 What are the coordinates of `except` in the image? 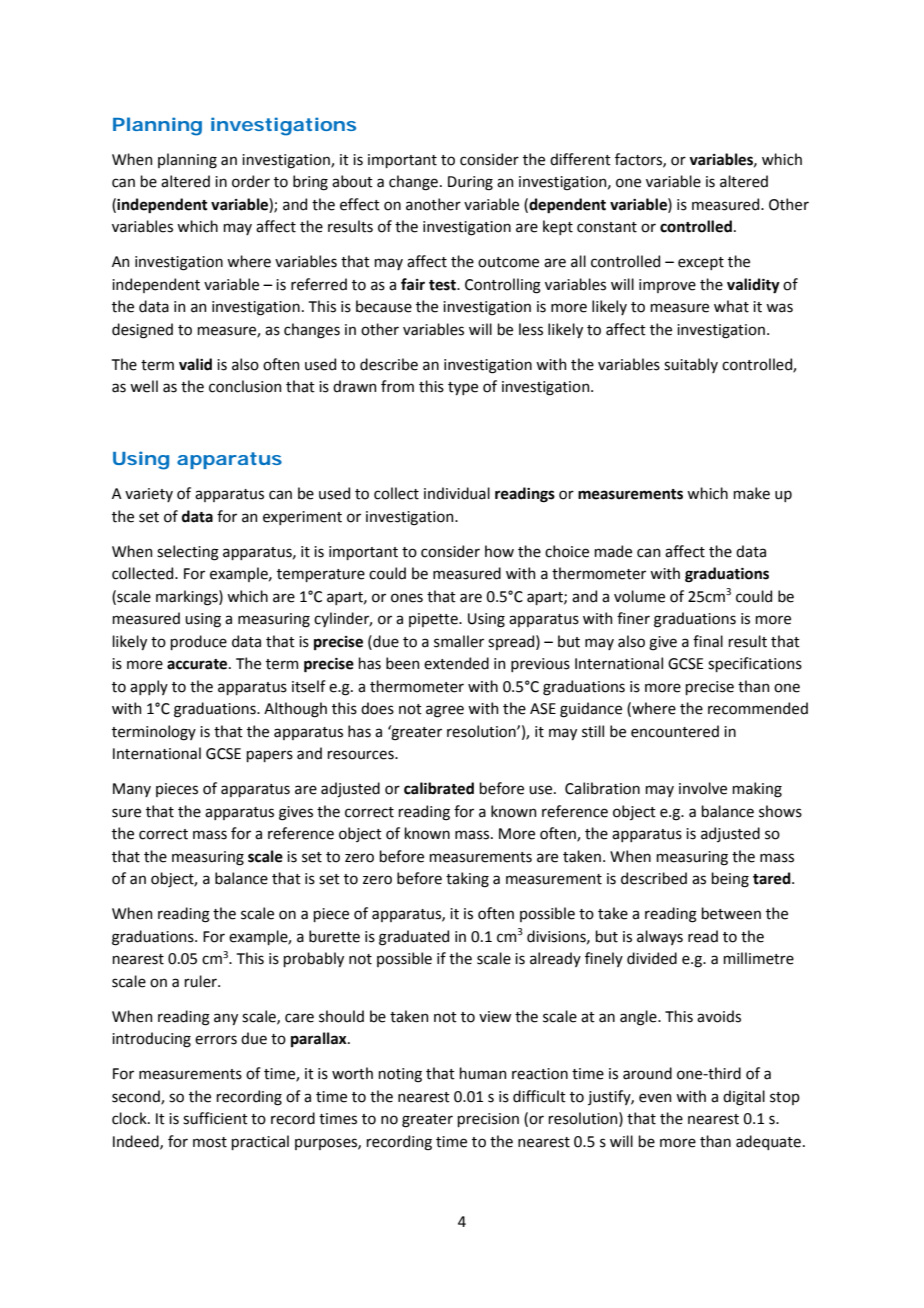 It's located at (701, 263).
